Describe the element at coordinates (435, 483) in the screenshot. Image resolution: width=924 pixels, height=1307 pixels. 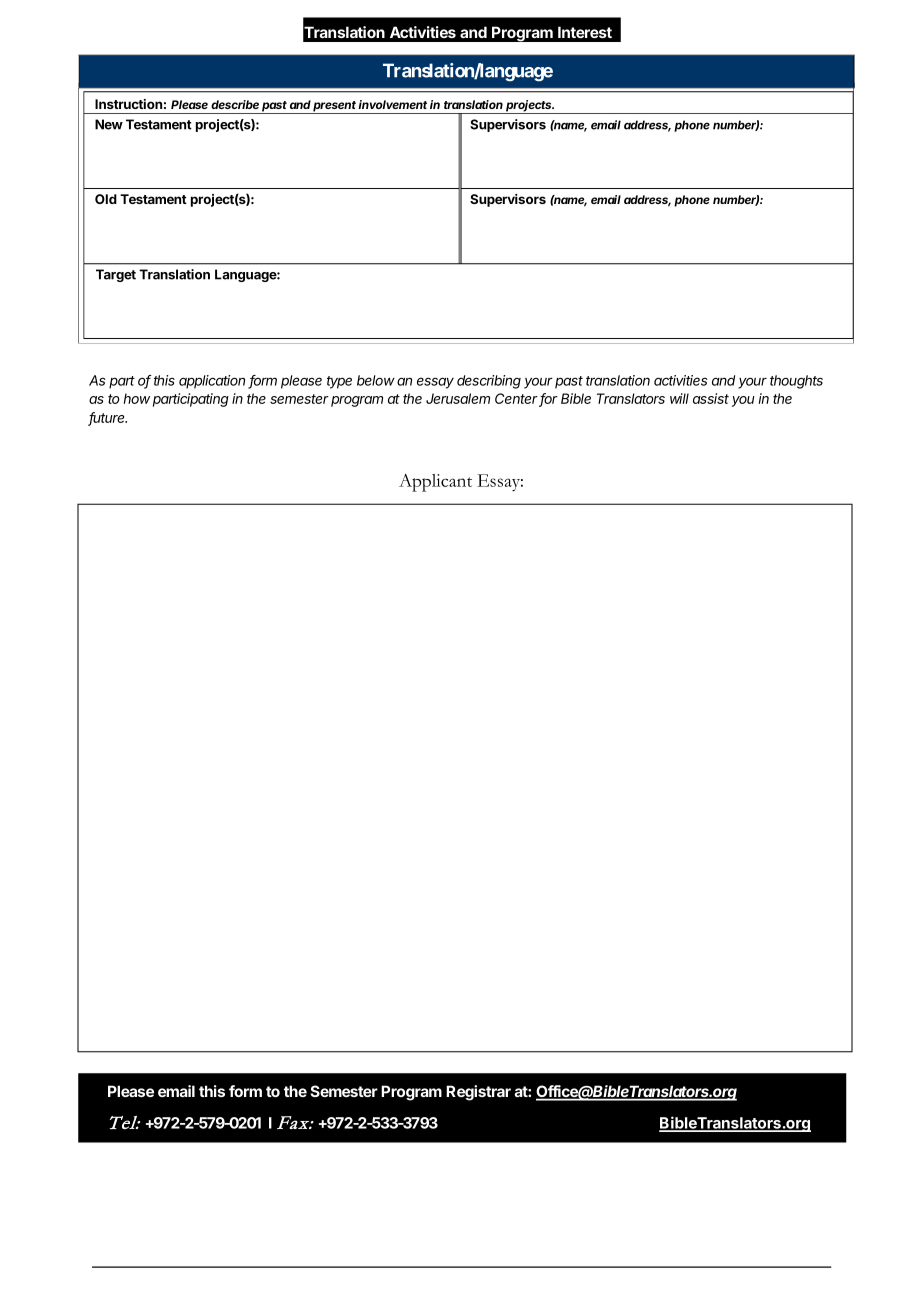
I see `Applicant` at that location.
